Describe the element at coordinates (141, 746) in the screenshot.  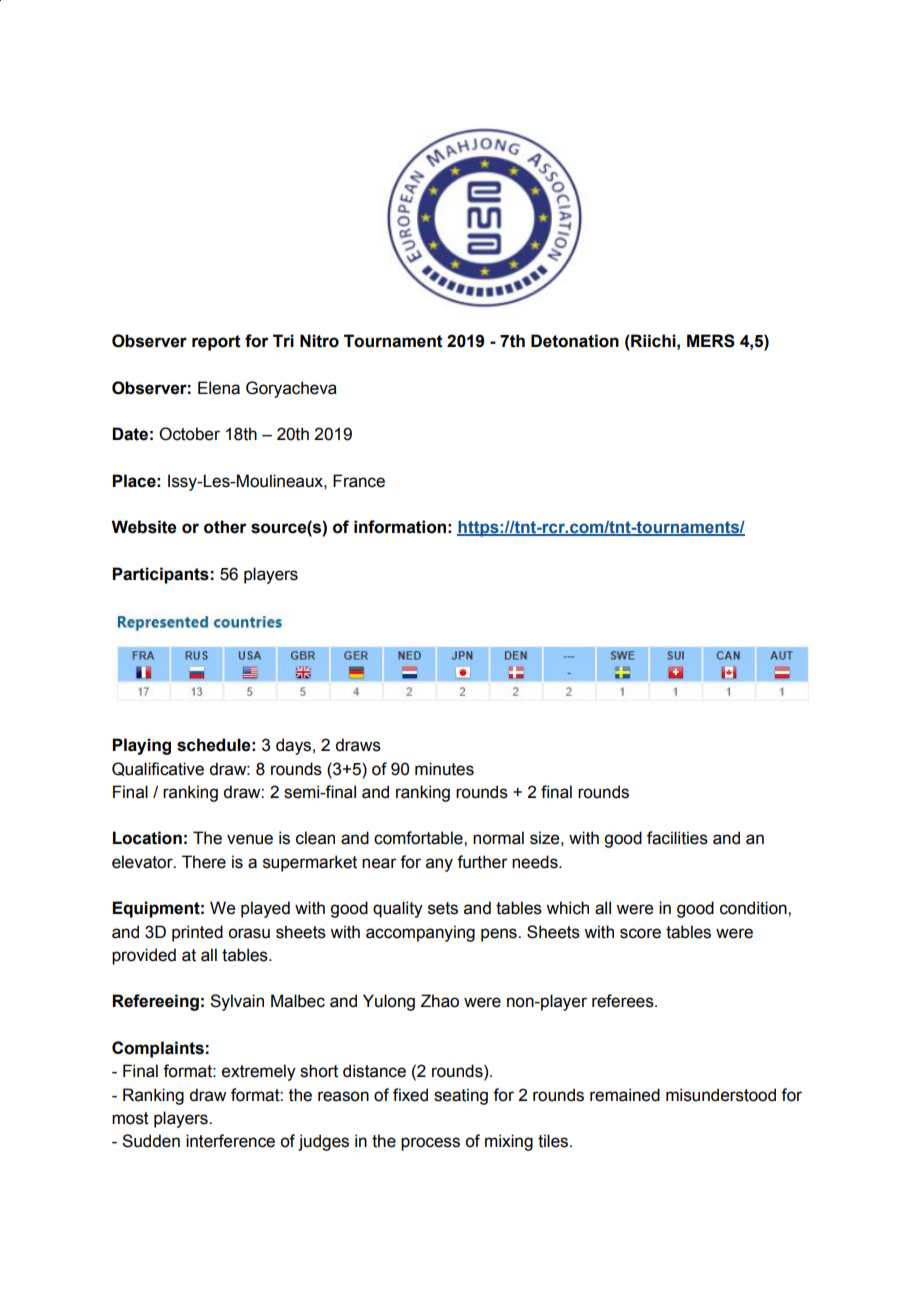
I see `Playing` at that location.
